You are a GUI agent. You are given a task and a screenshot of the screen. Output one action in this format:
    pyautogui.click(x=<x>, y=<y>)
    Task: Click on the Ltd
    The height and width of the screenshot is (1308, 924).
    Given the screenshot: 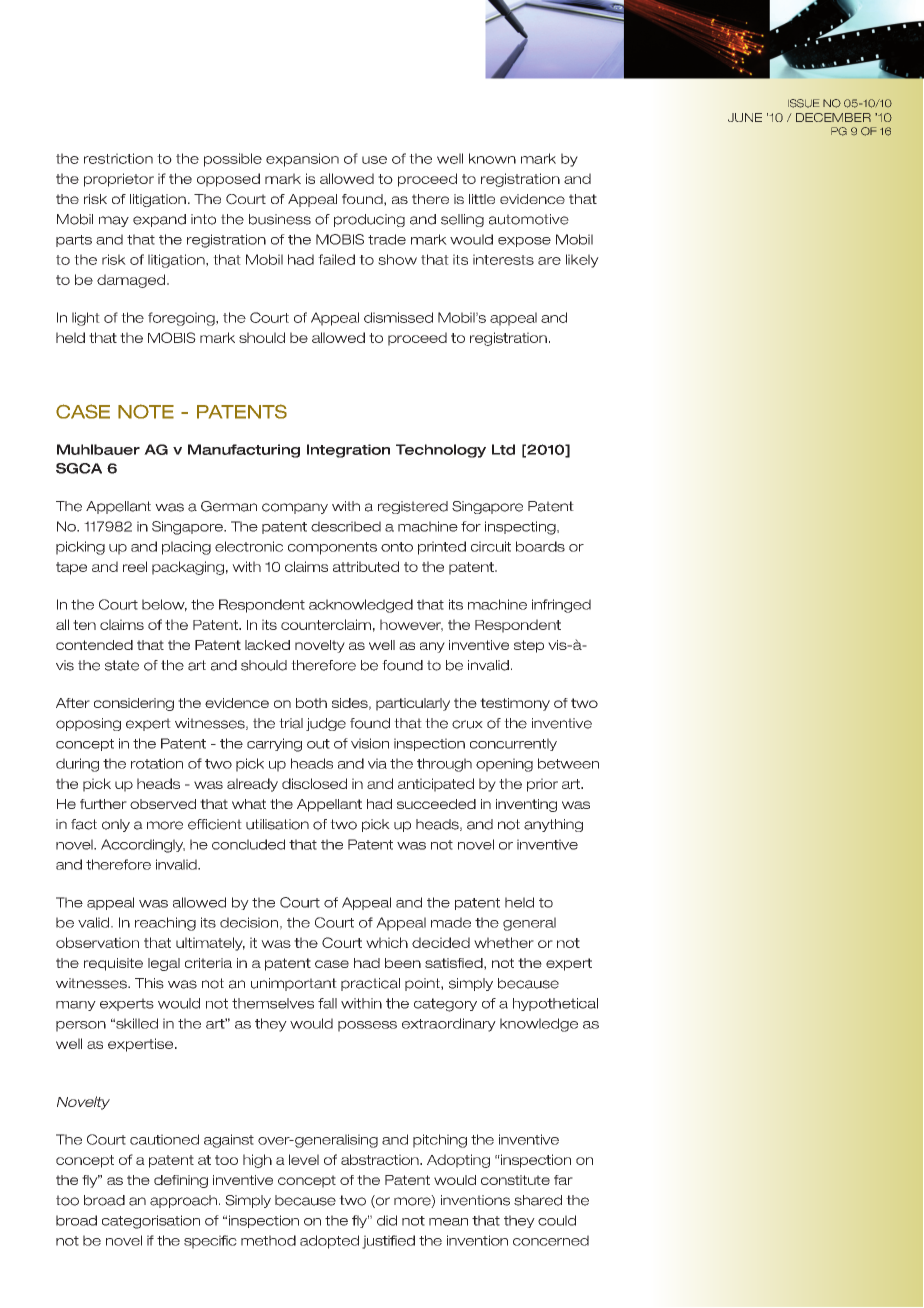 What is the action you would take?
    pyautogui.click(x=503, y=449)
